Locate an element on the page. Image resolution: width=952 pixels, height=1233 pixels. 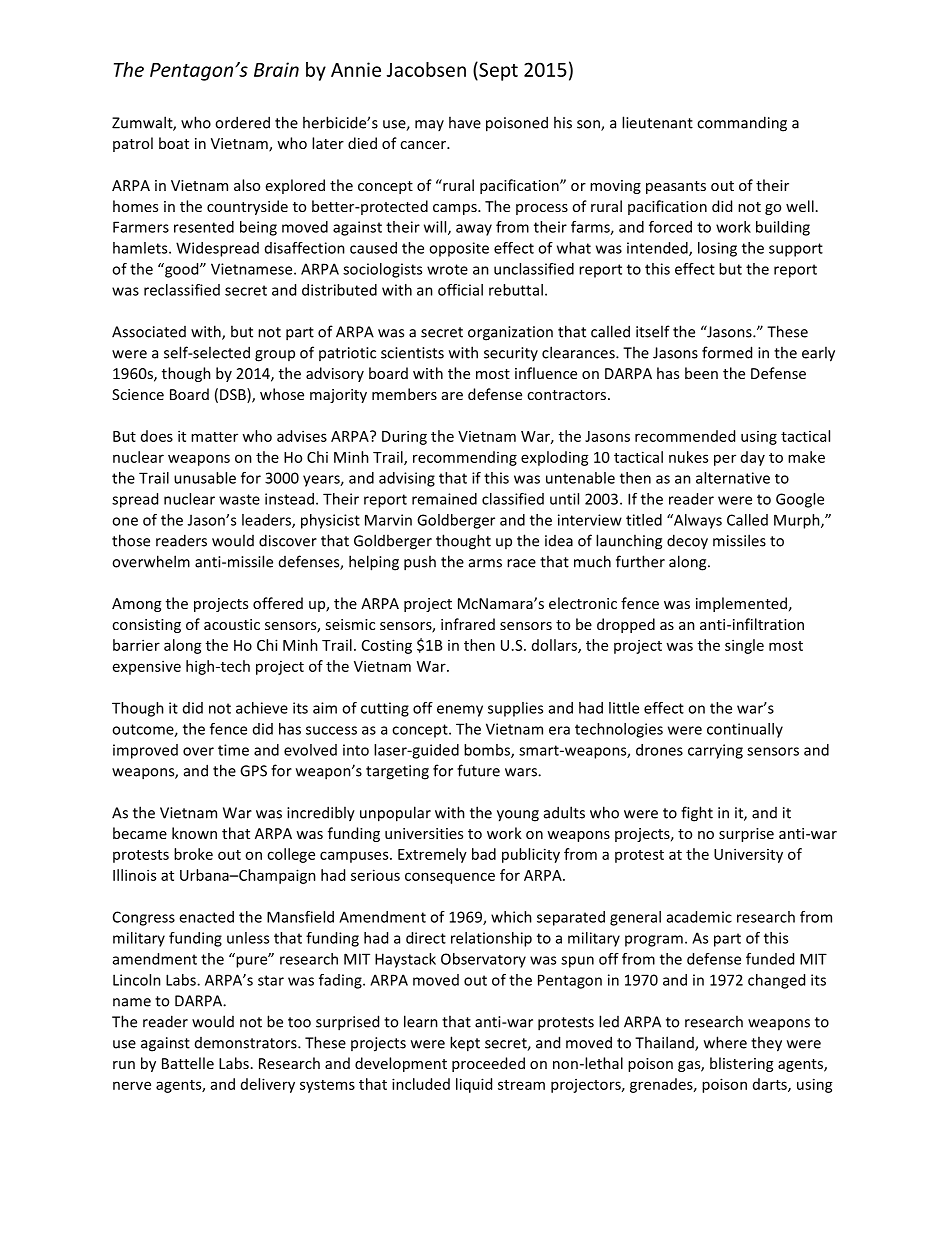
young is located at coordinates (518, 816).
